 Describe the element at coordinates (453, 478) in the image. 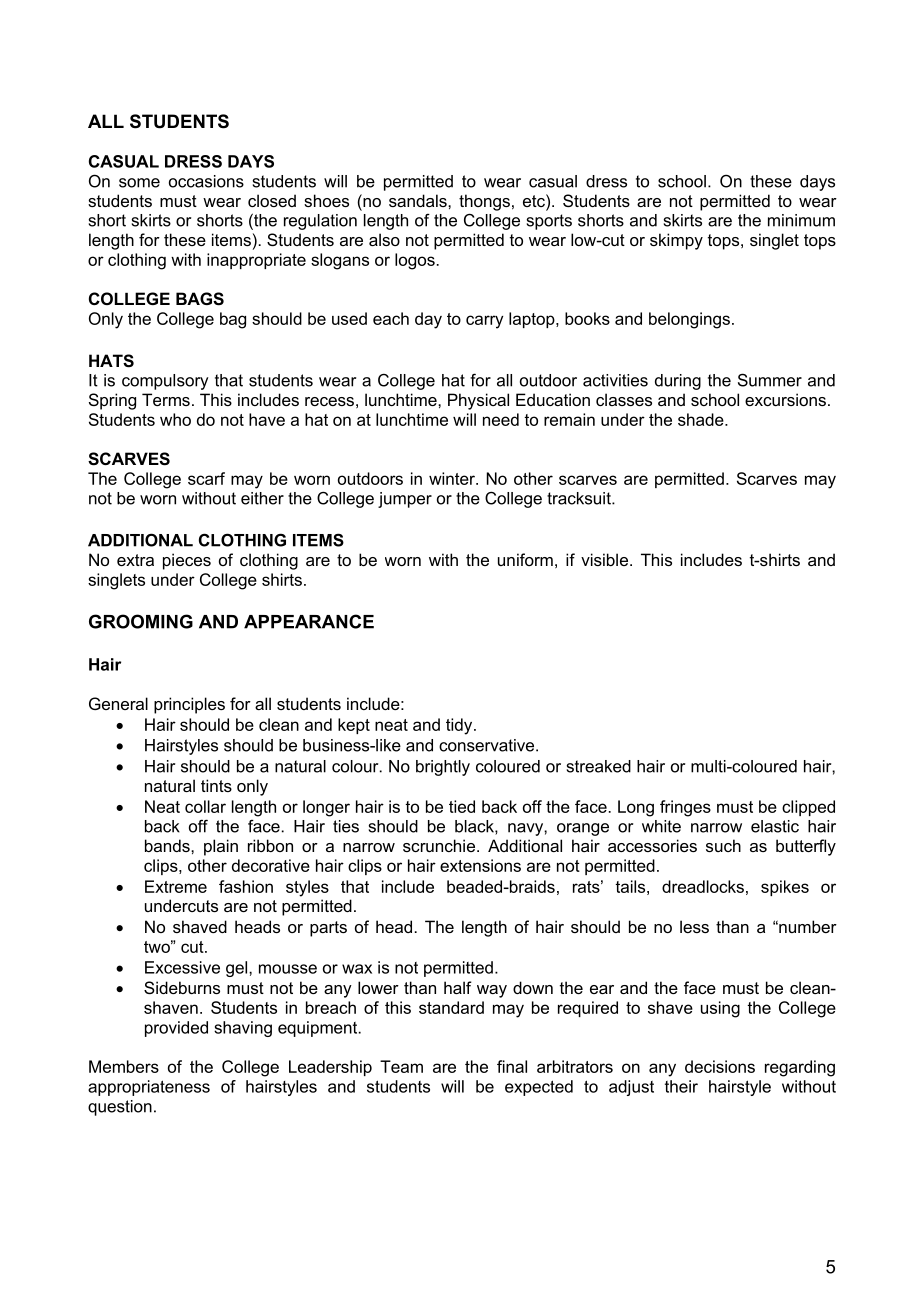

I see `winter` at that location.
